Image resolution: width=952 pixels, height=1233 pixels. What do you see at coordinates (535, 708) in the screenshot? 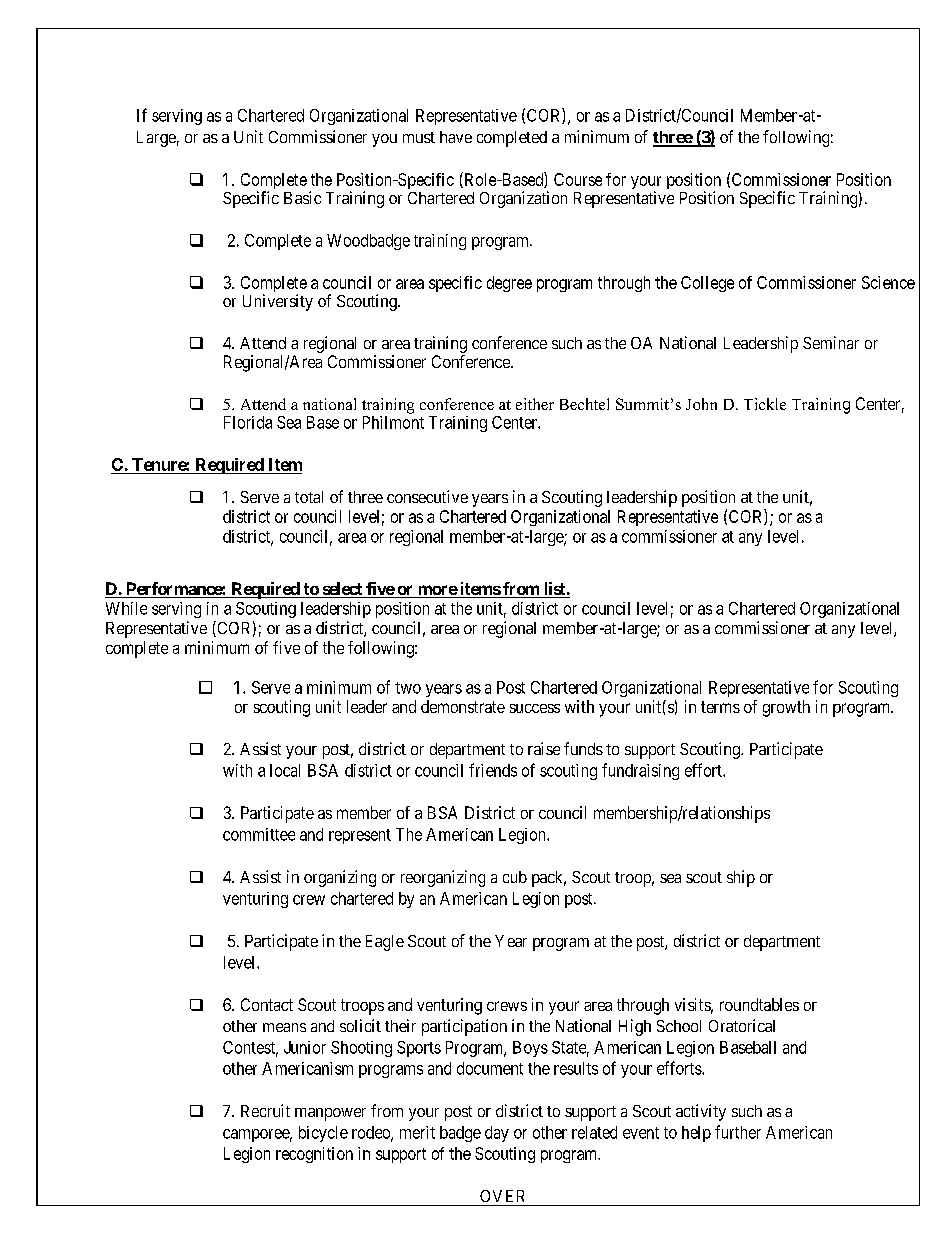
I see `success` at bounding box center [535, 708].
